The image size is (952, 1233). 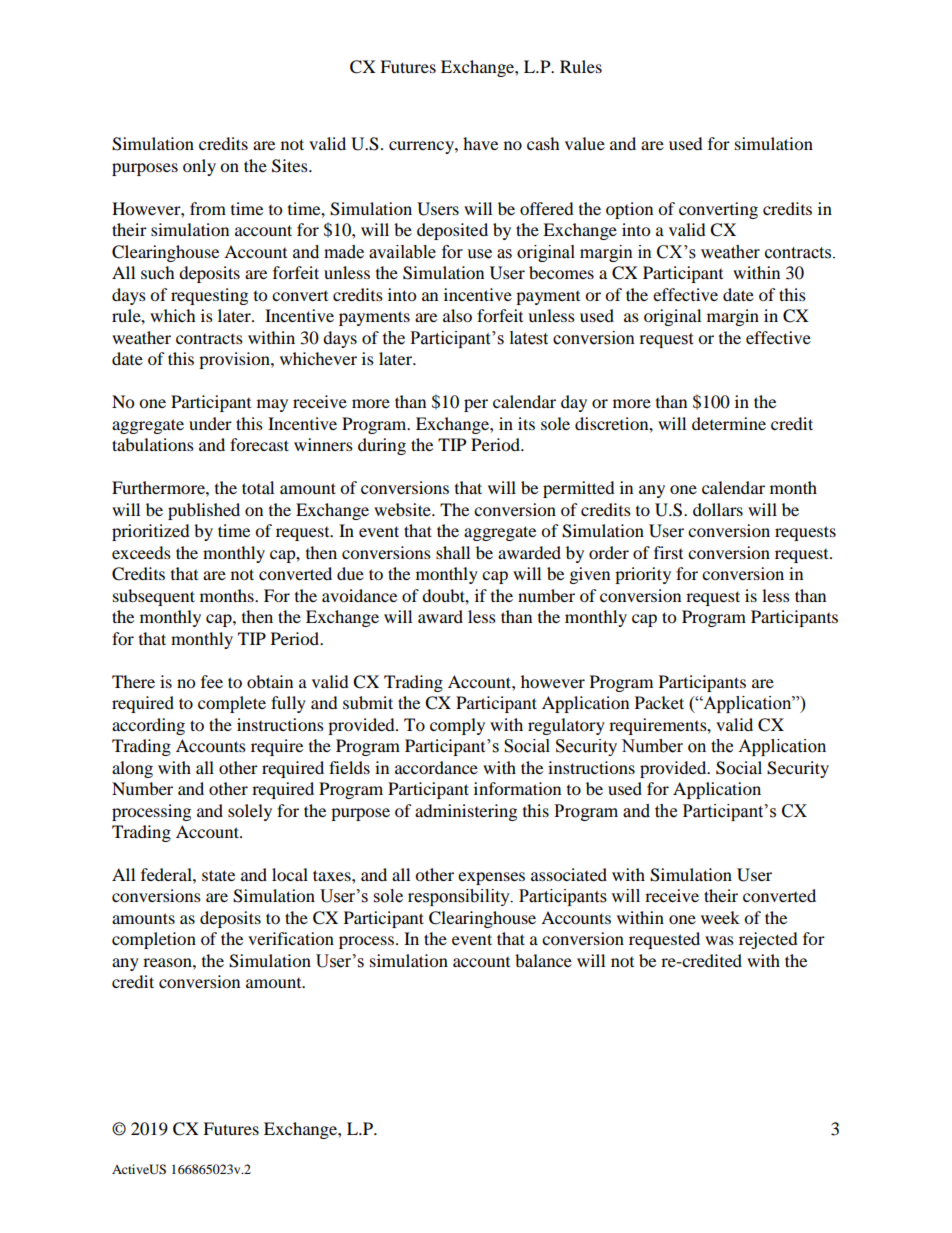 What do you see at coordinates (457, 315) in the screenshot?
I see `also` at bounding box center [457, 315].
